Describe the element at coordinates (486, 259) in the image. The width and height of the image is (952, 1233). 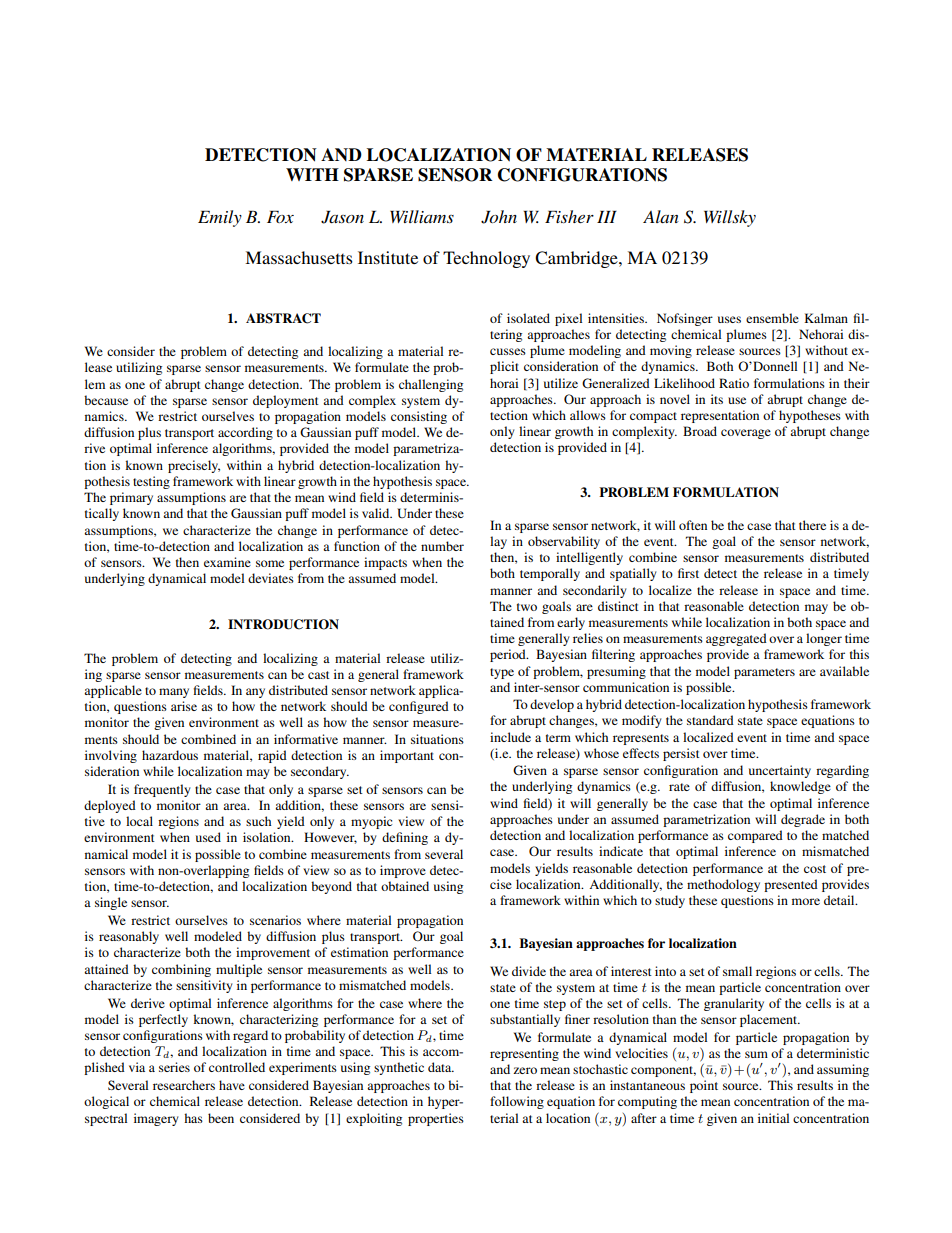
I see `Technology` at that location.
